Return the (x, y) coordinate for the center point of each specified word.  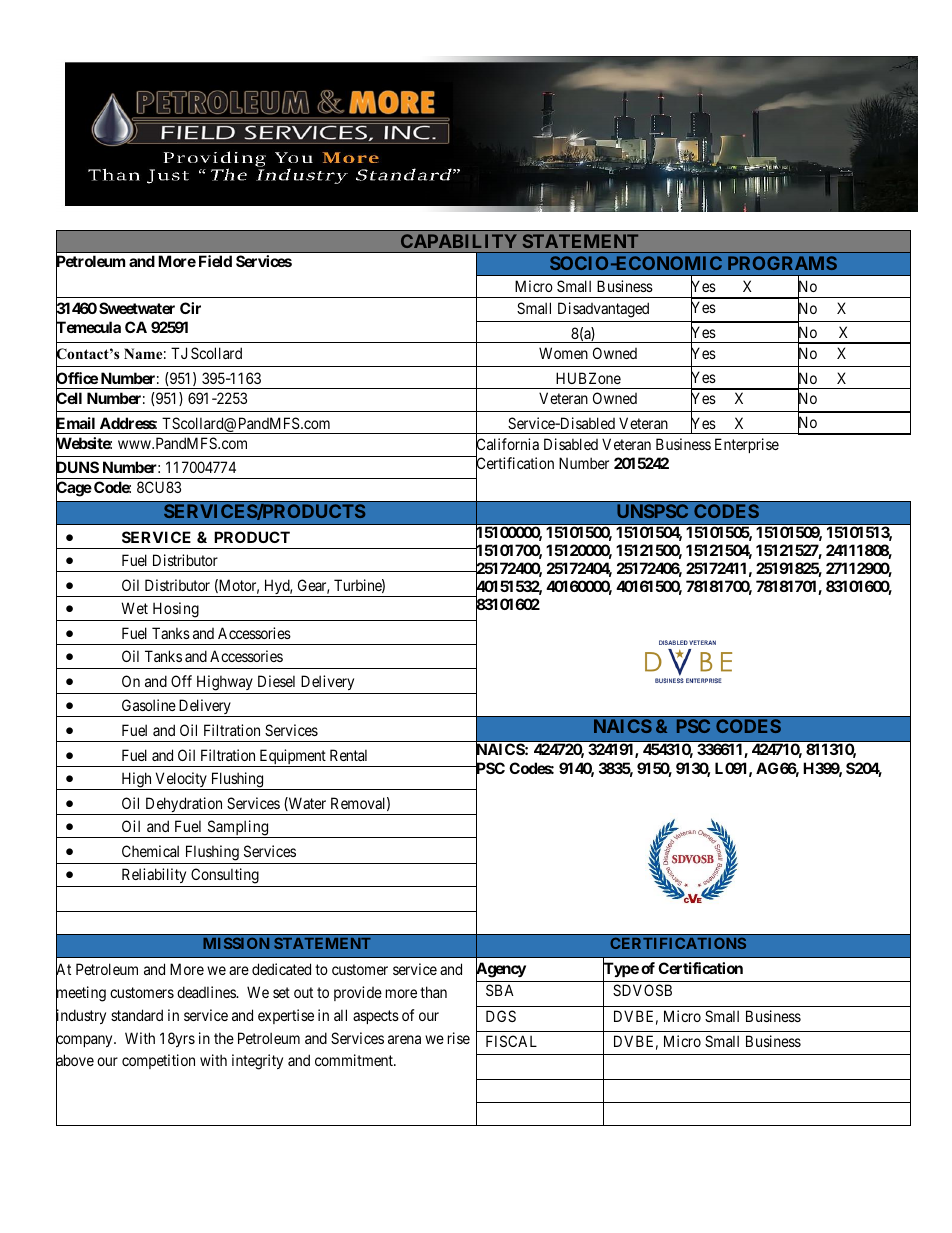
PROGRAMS (782, 263)
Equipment (292, 758)
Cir (190, 308)
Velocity (181, 781)
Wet (134, 608)
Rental (348, 755)
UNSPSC (652, 511)
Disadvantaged (603, 310)
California (507, 445)
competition (158, 1061)
